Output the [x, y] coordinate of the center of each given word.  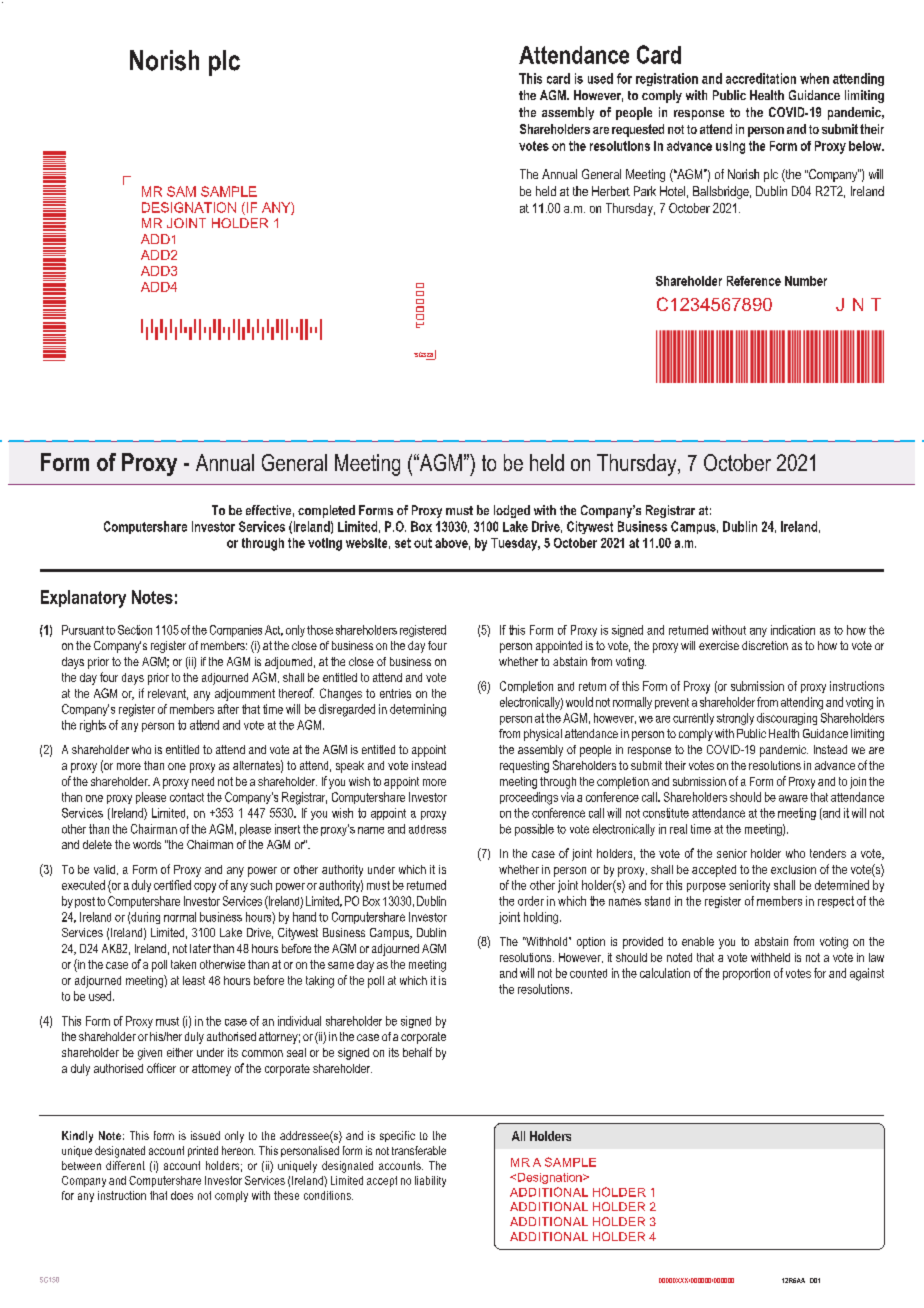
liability [430, 1181]
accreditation [761, 78]
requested [638, 130]
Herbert [611, 191]
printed [203, 1151]
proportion [746, 974]
